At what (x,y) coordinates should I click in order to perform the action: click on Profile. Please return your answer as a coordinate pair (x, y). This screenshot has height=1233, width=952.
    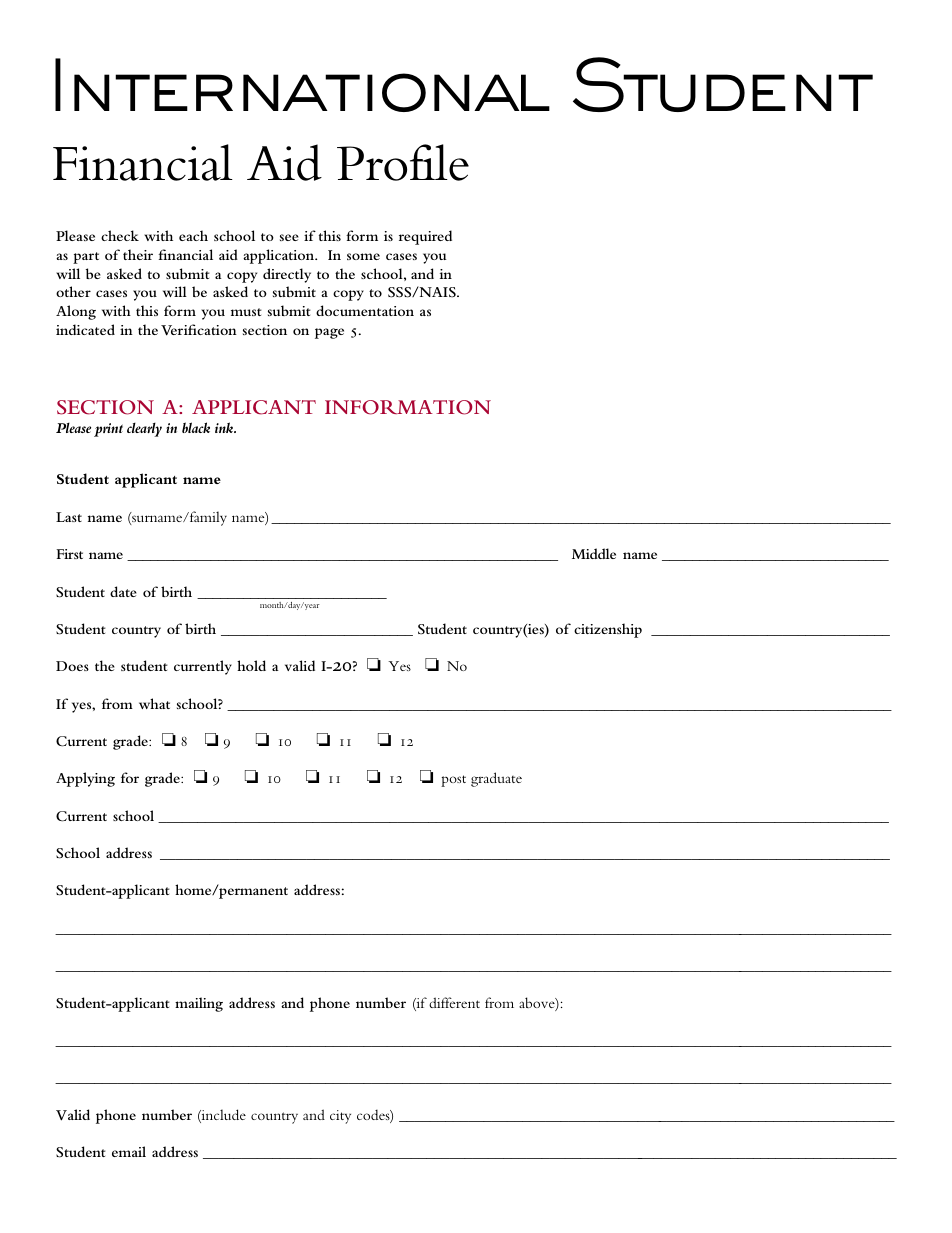
    Looking at the image, I should click on (403, 162).
